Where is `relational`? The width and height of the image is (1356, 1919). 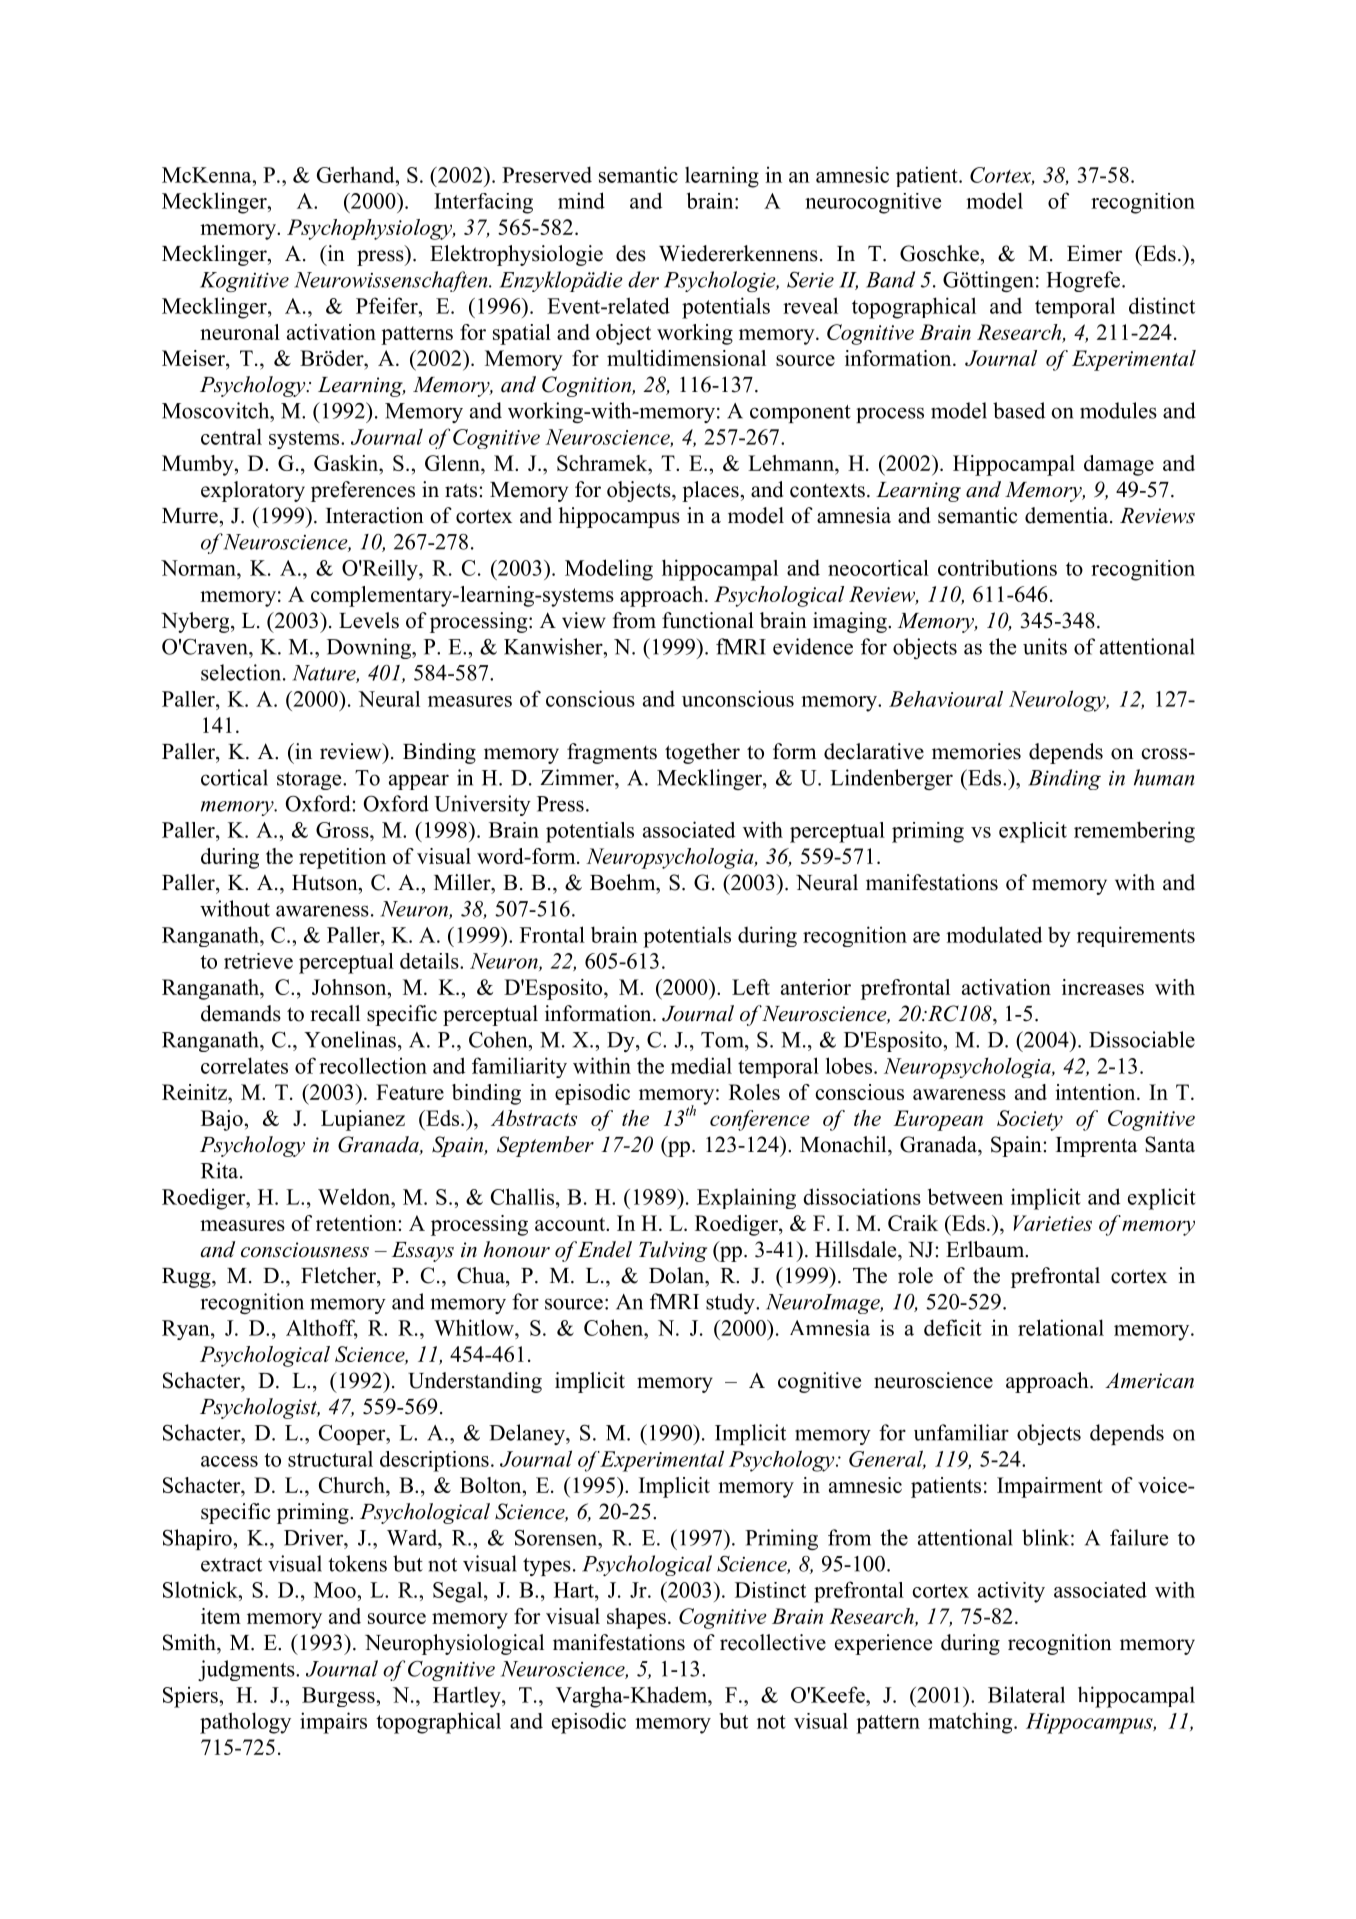
relational is located at coordinates (1061, 1327).
